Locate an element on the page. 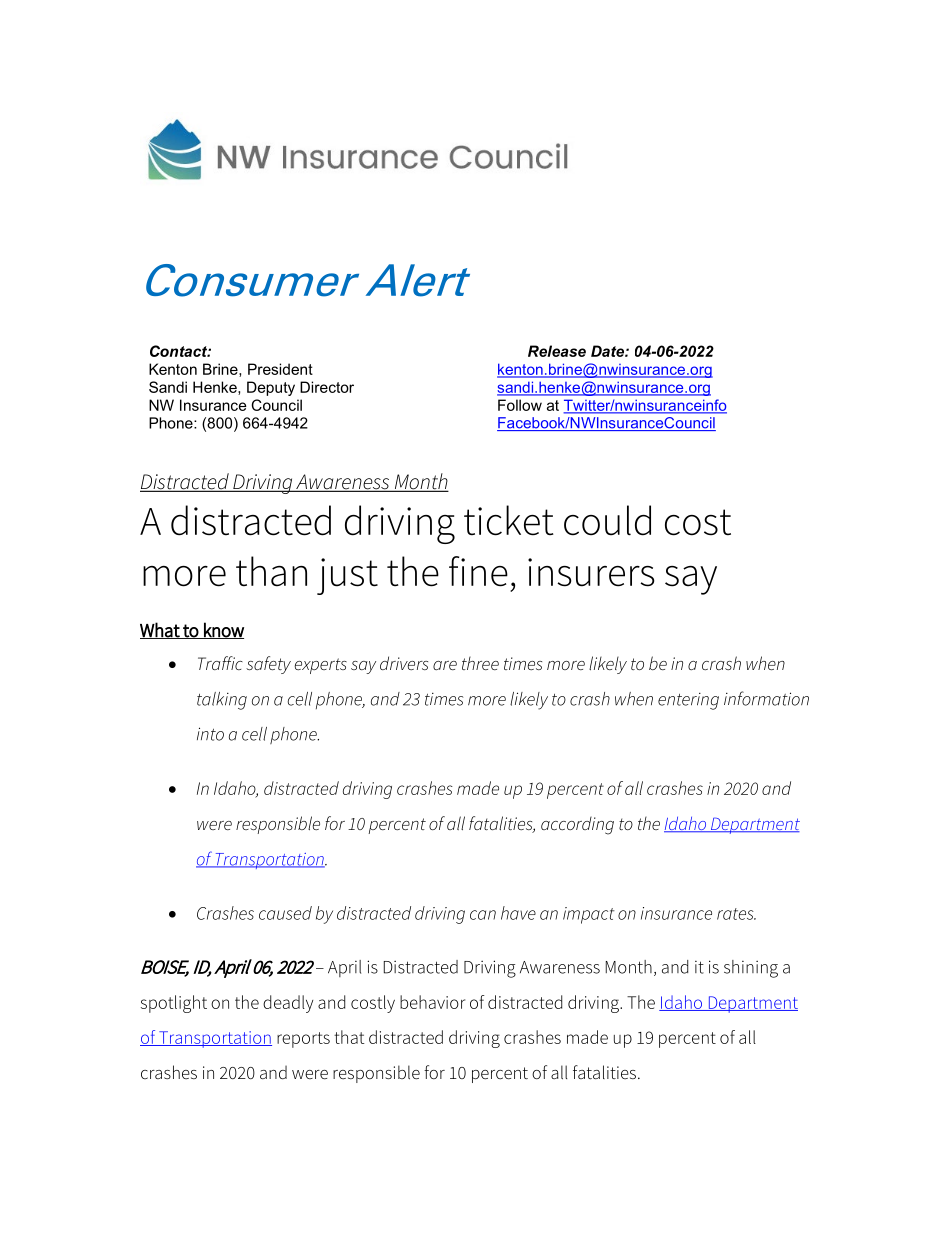  three is located at coordinates (480, 663).
